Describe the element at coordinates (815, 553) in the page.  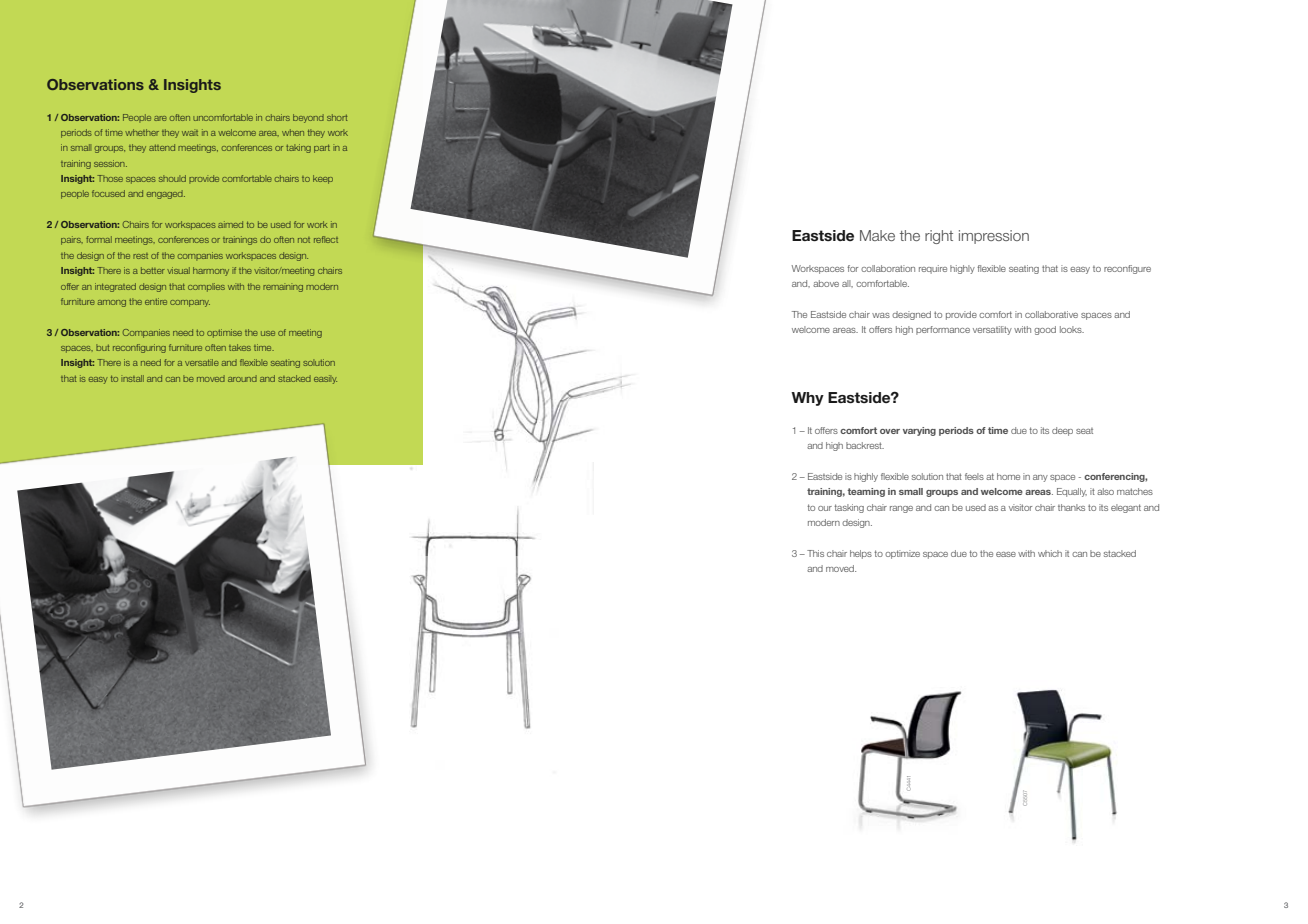
I see `This` at that location.
